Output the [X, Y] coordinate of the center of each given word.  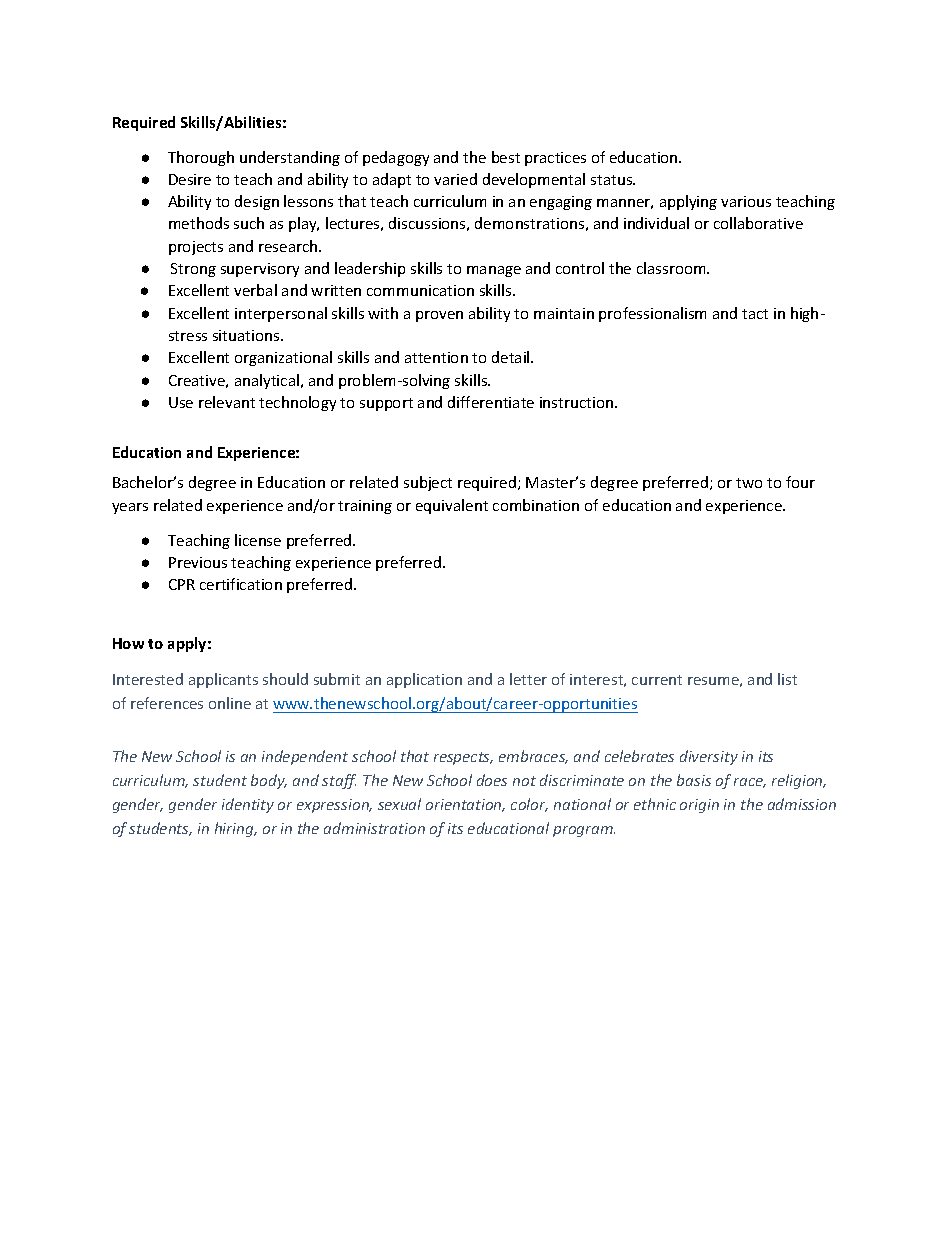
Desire [190, 179]
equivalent [452, 506]
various [746, 201]
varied [455, 179]
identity [248, 805]
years [130, 508]
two [749, 483]
